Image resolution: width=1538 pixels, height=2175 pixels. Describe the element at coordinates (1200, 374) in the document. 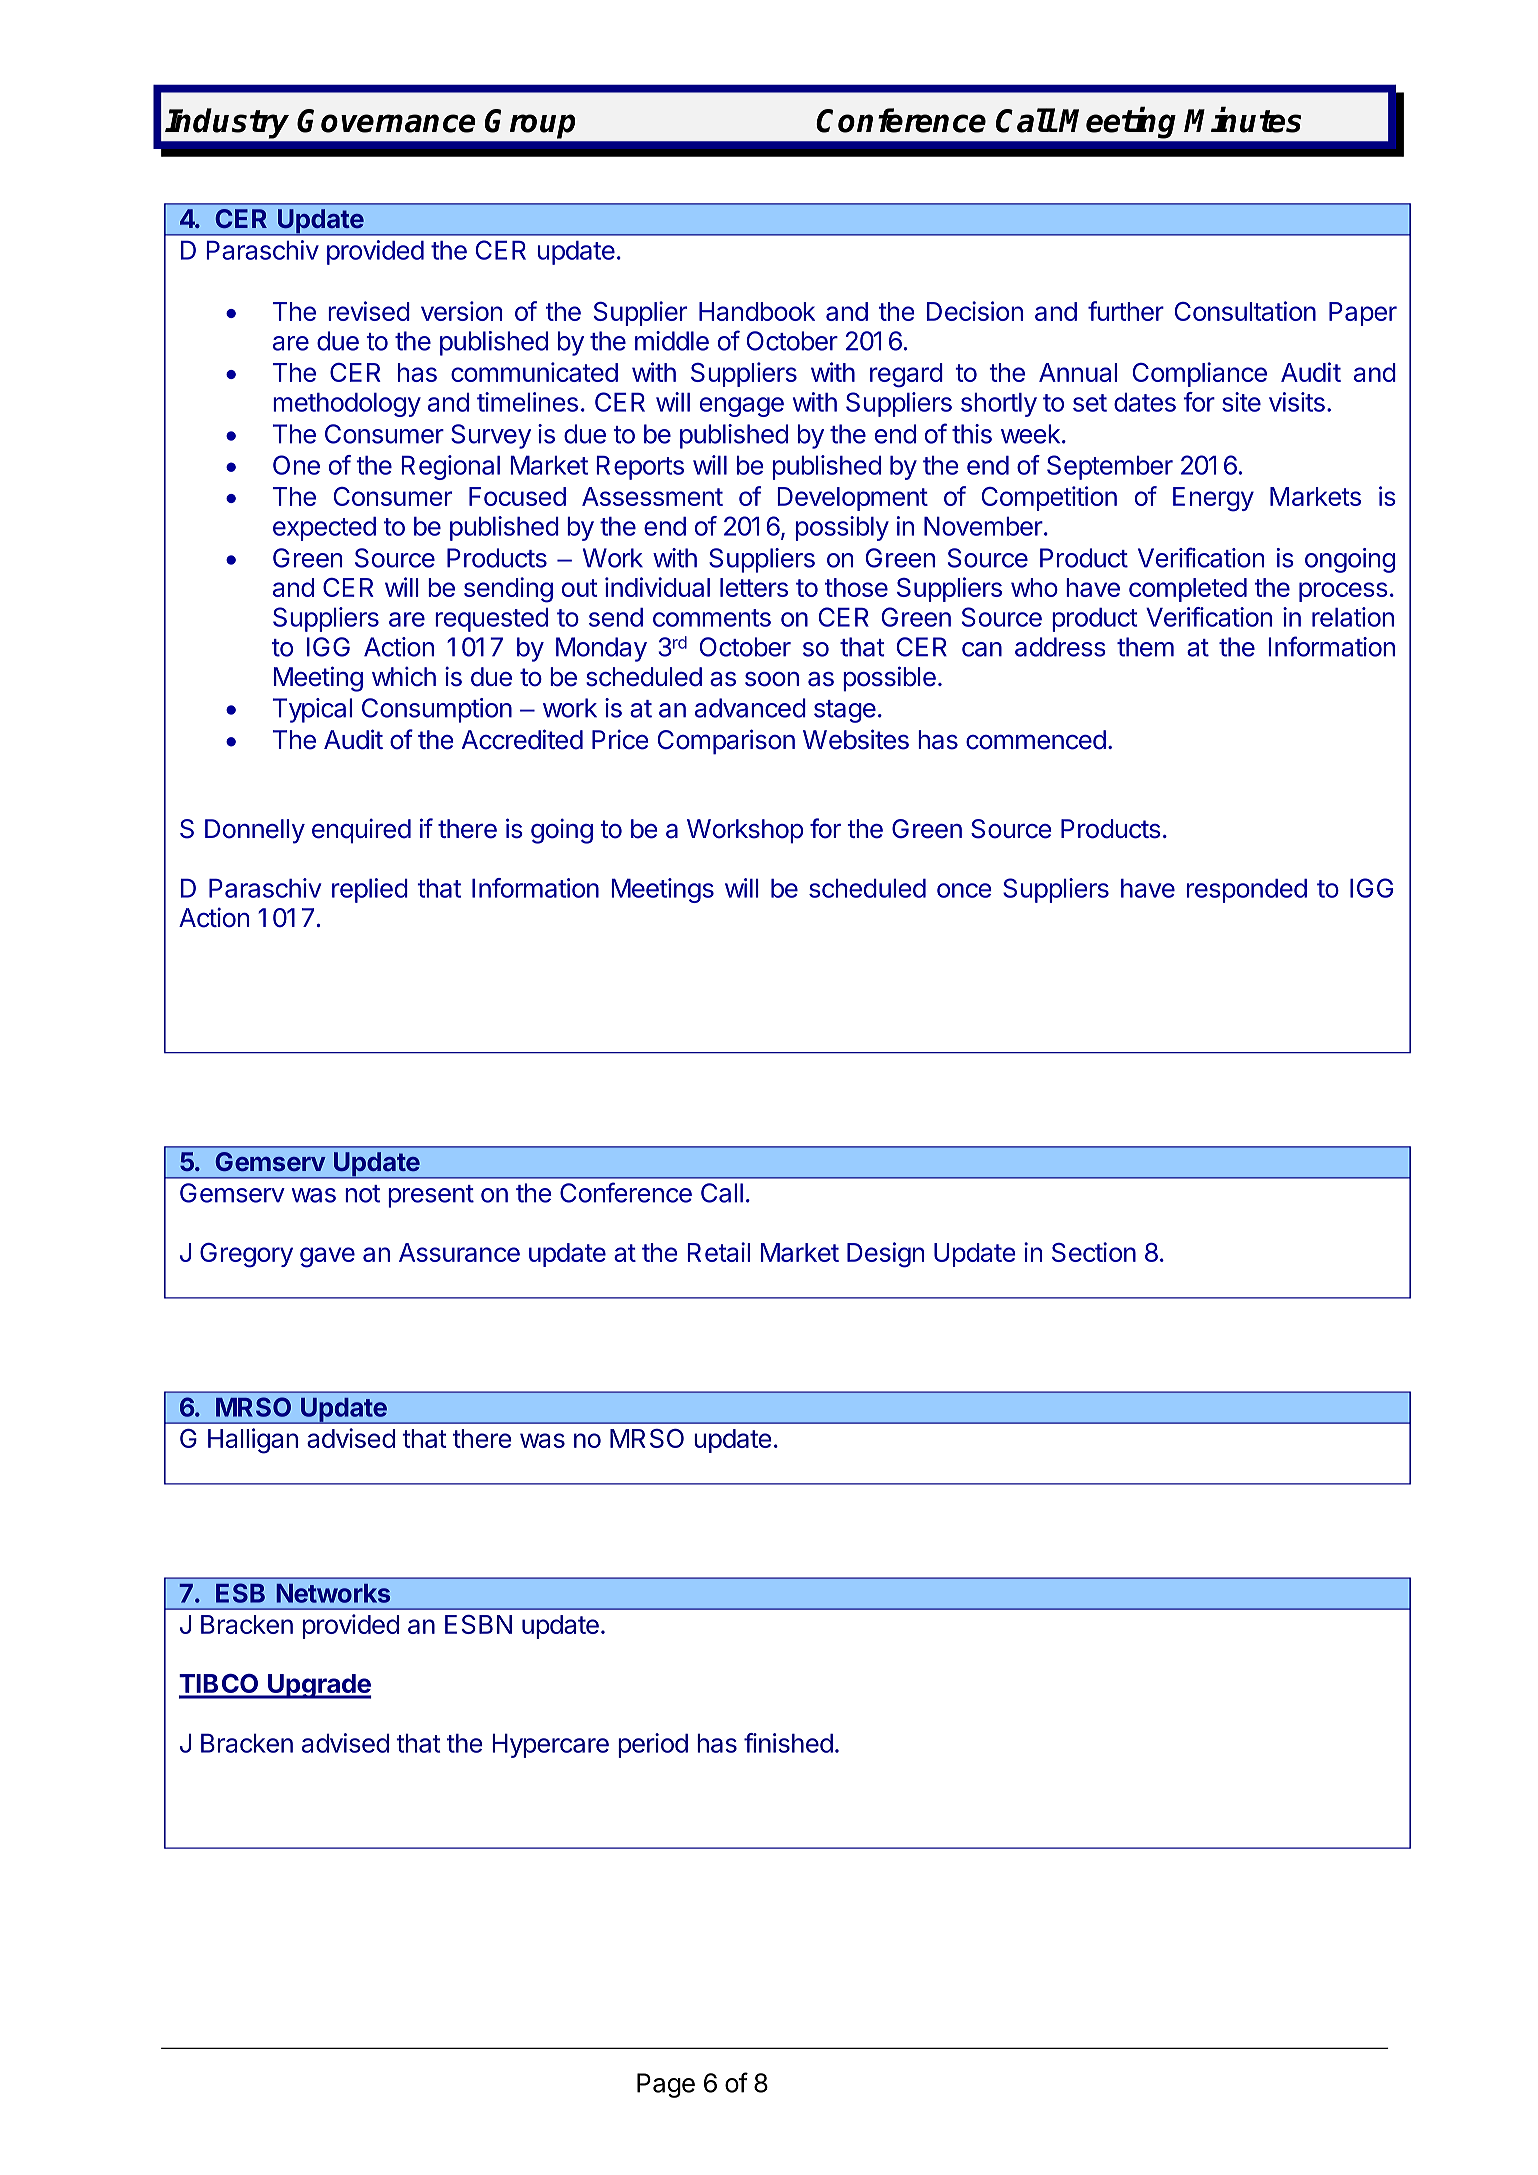

I see `Compliance` at that location.
